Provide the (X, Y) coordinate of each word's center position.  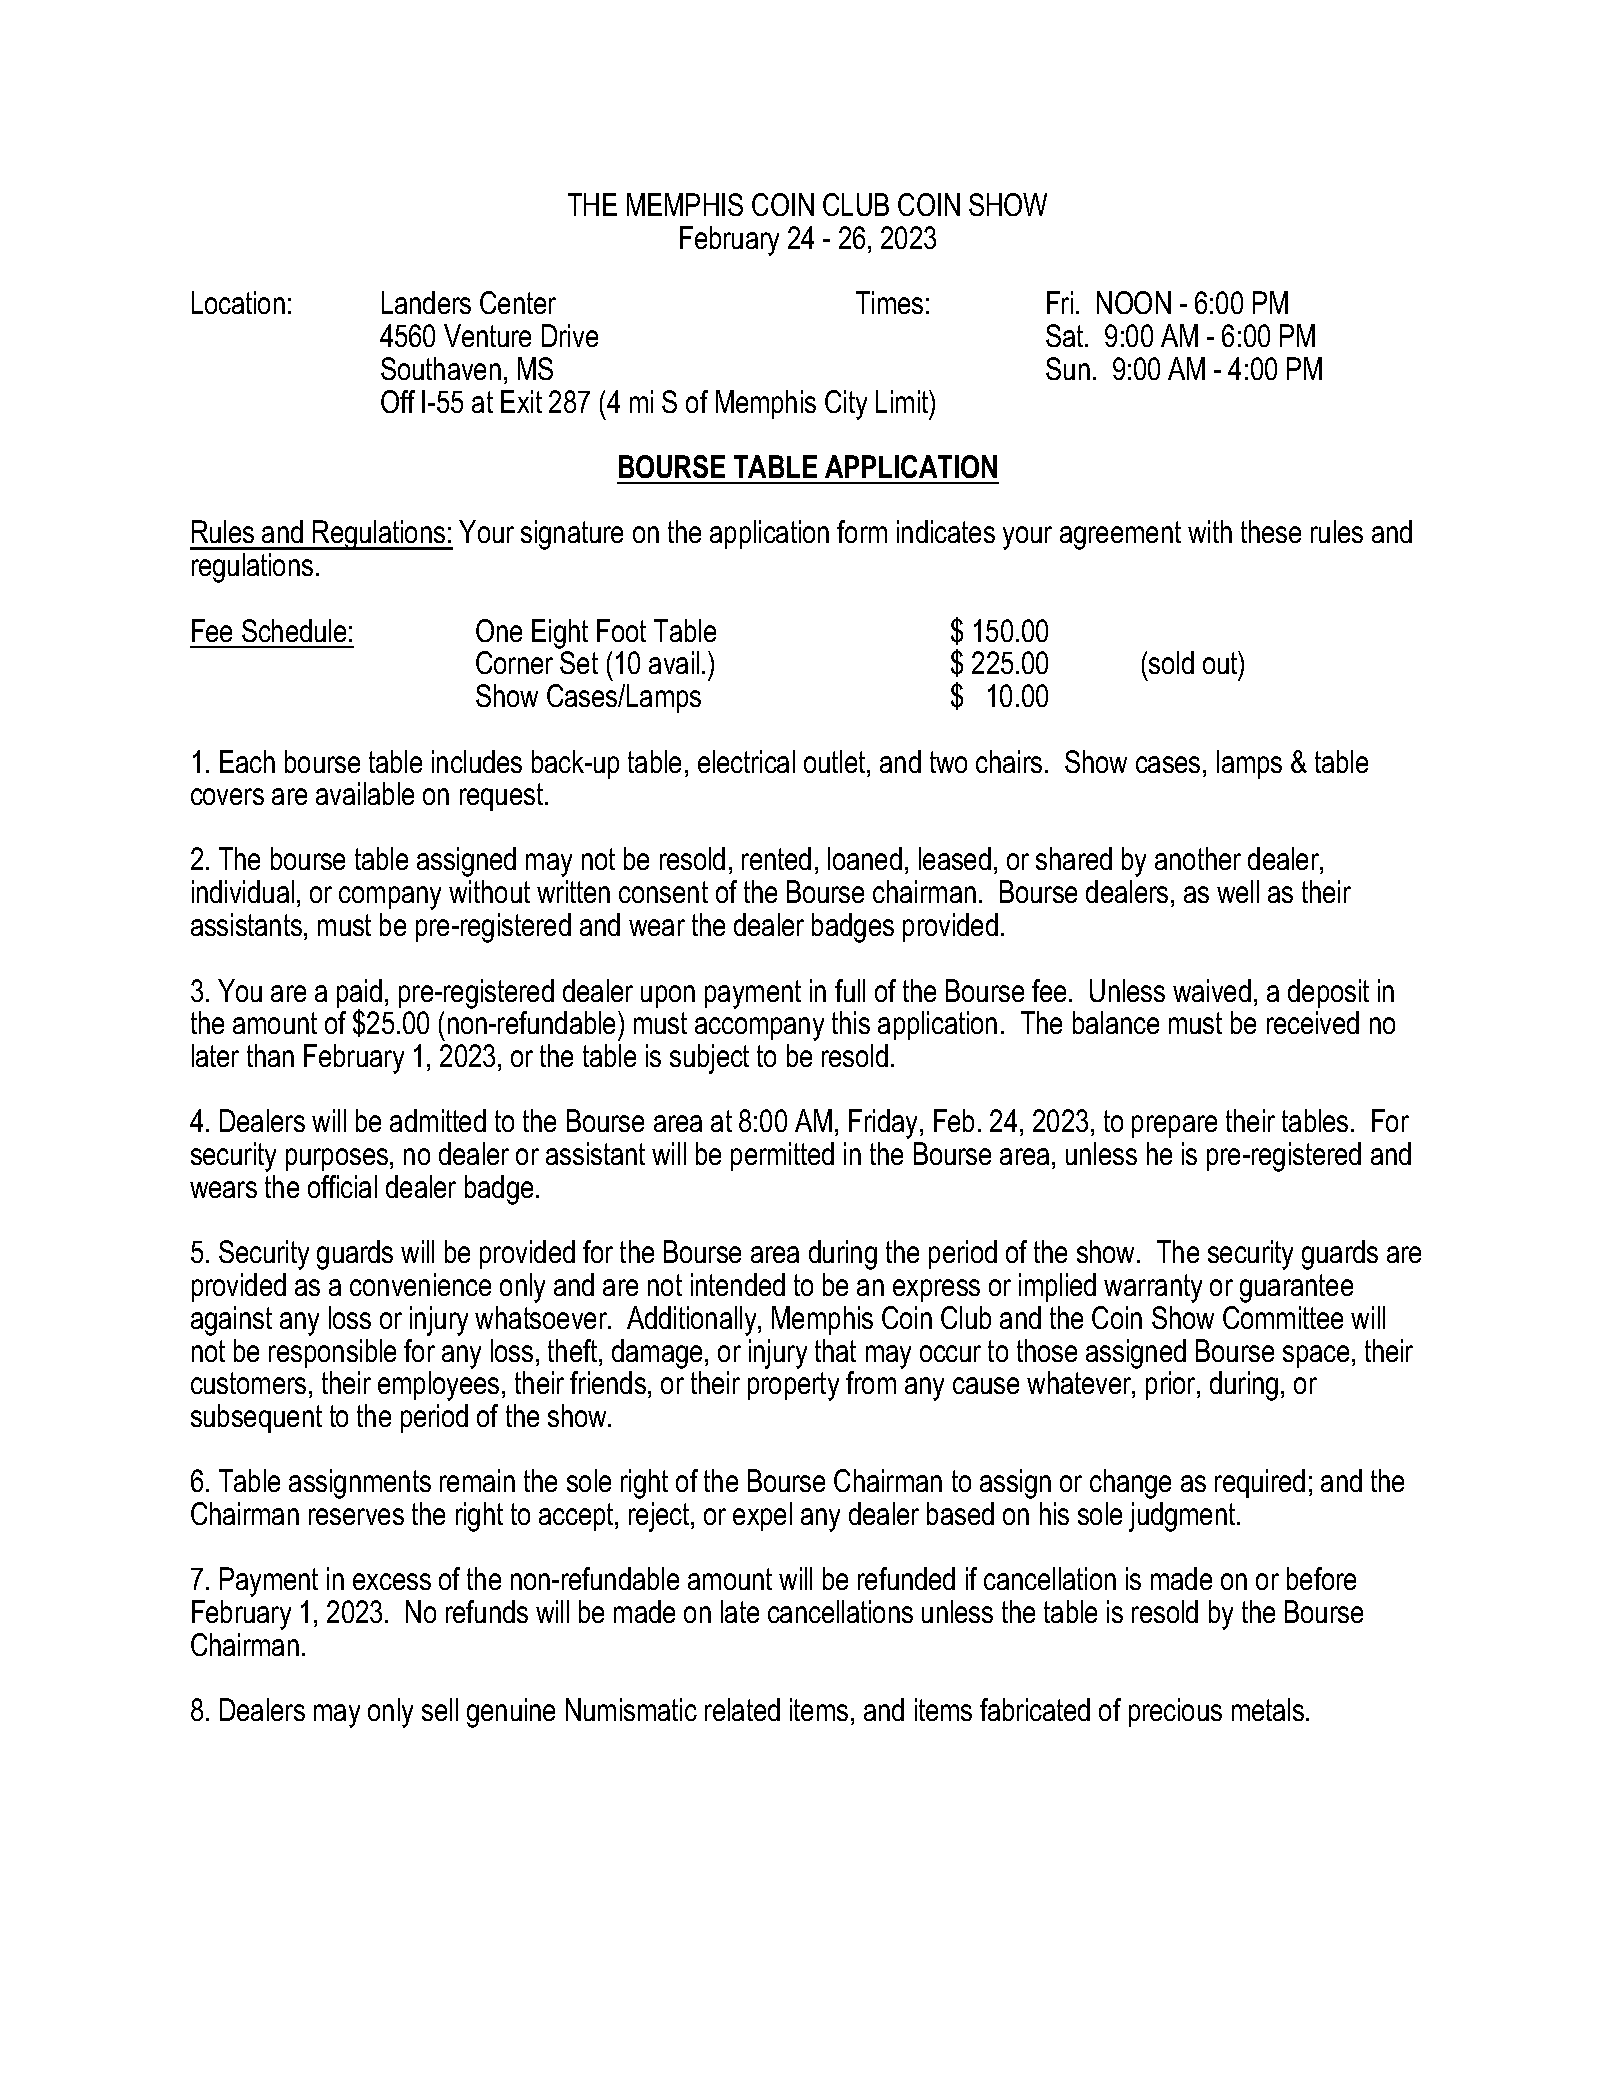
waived (1212, 990)
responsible (332, 1353)
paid (359, 995)
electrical (746, 761)
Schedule (294, 630)
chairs (1009, 761)
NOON (1134, 302)
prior (1172, 1385)
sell (440, 1709)
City (846, 405)
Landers (426, 302)
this (851, 1022)
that (835, 1350)
